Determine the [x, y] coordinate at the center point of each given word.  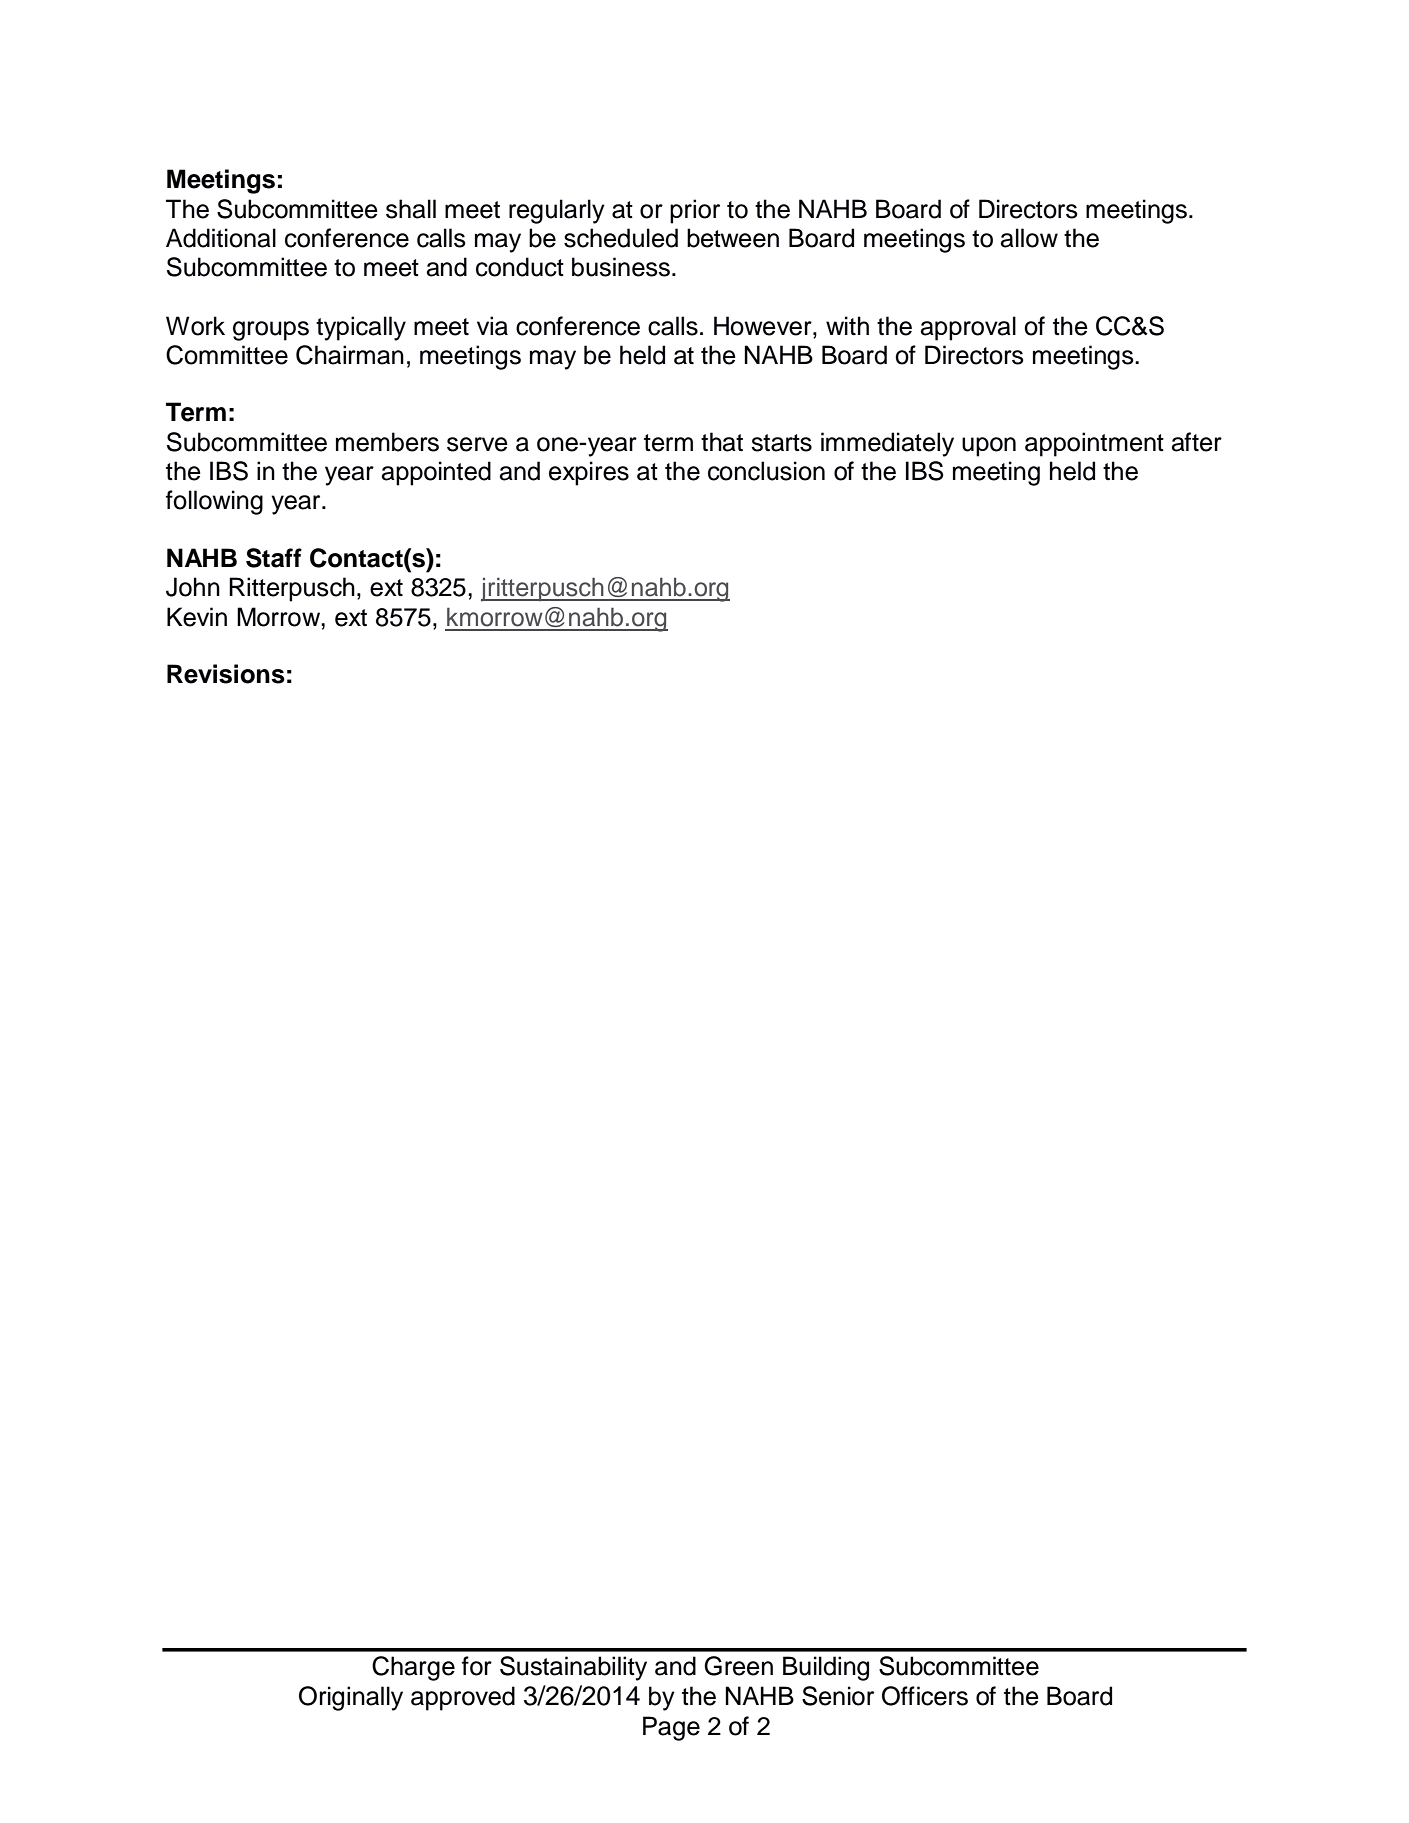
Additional [221, 238]
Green [738, 1666]
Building [826, 1668]
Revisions [226, 674]
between [733, 238]
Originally [351, 1698]
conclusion [766, 471]
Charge [413, 1668]
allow [1029, 238]
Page [671, 1728]
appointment [1094, 444]
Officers [925, 1696]
